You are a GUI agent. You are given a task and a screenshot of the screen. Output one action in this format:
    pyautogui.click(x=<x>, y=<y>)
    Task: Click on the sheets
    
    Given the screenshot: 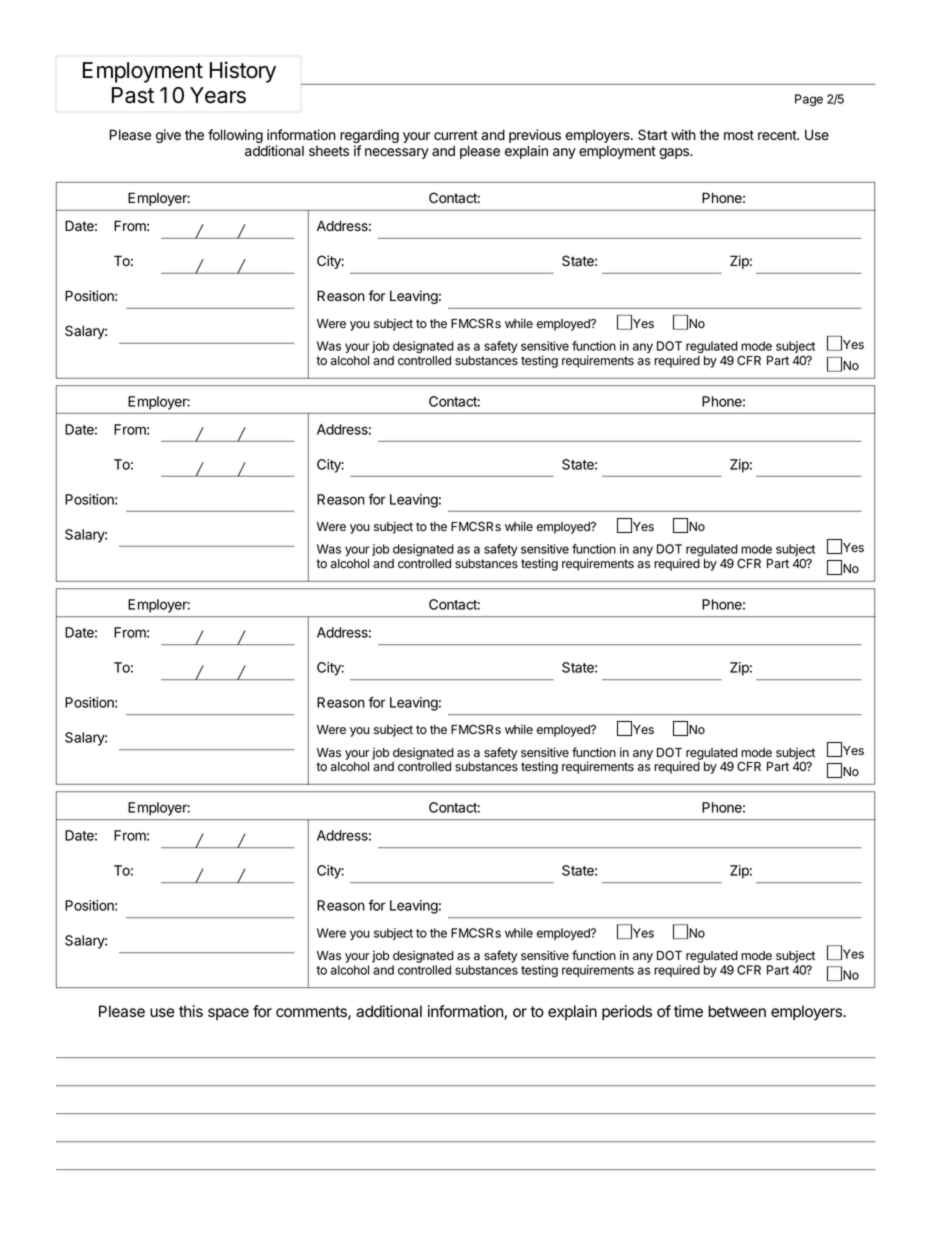 What is the action you would take?
    pyautogui.click(x=329, y=151)
